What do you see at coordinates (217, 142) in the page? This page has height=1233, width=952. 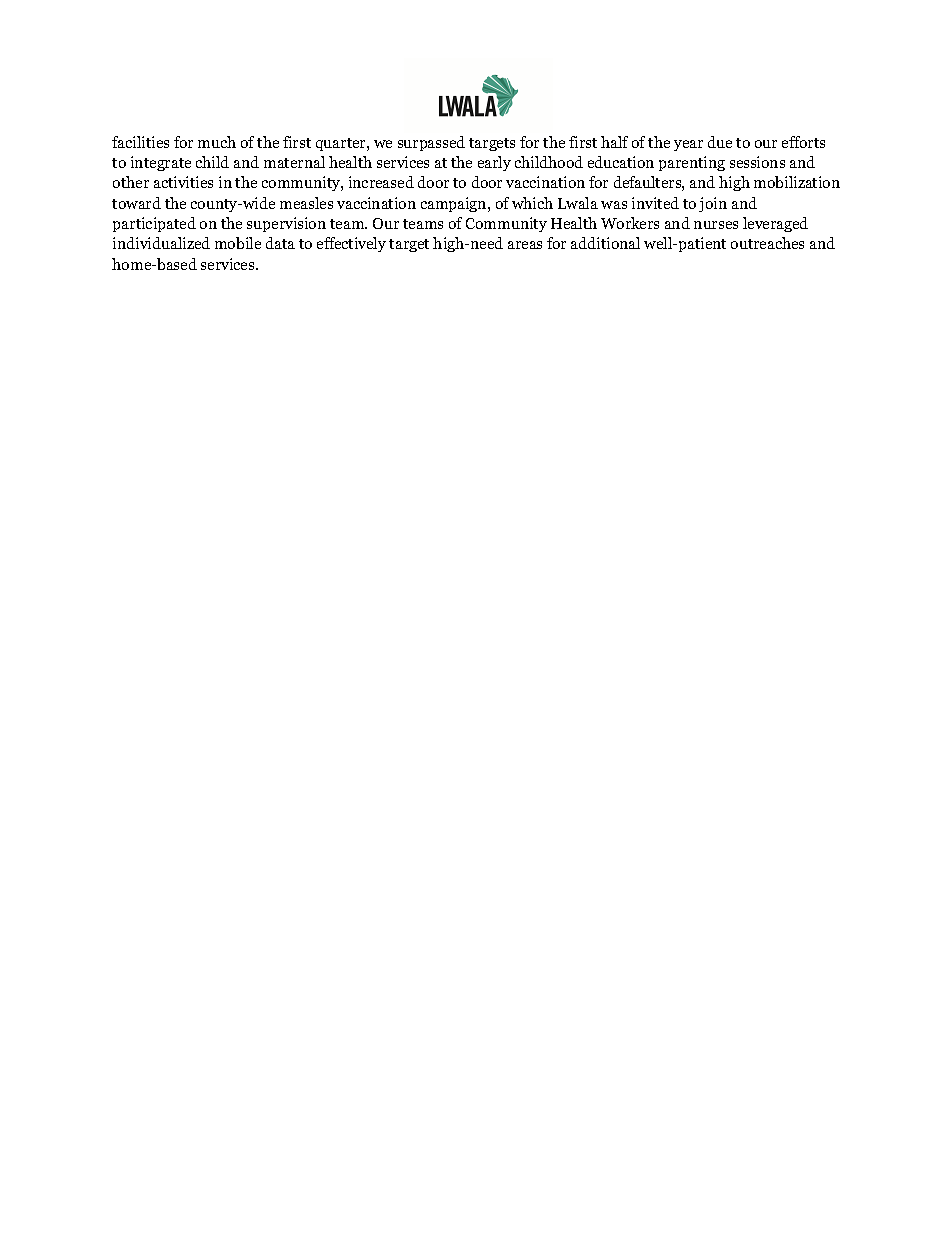 I see `much` at bounding box center [217, 142].
